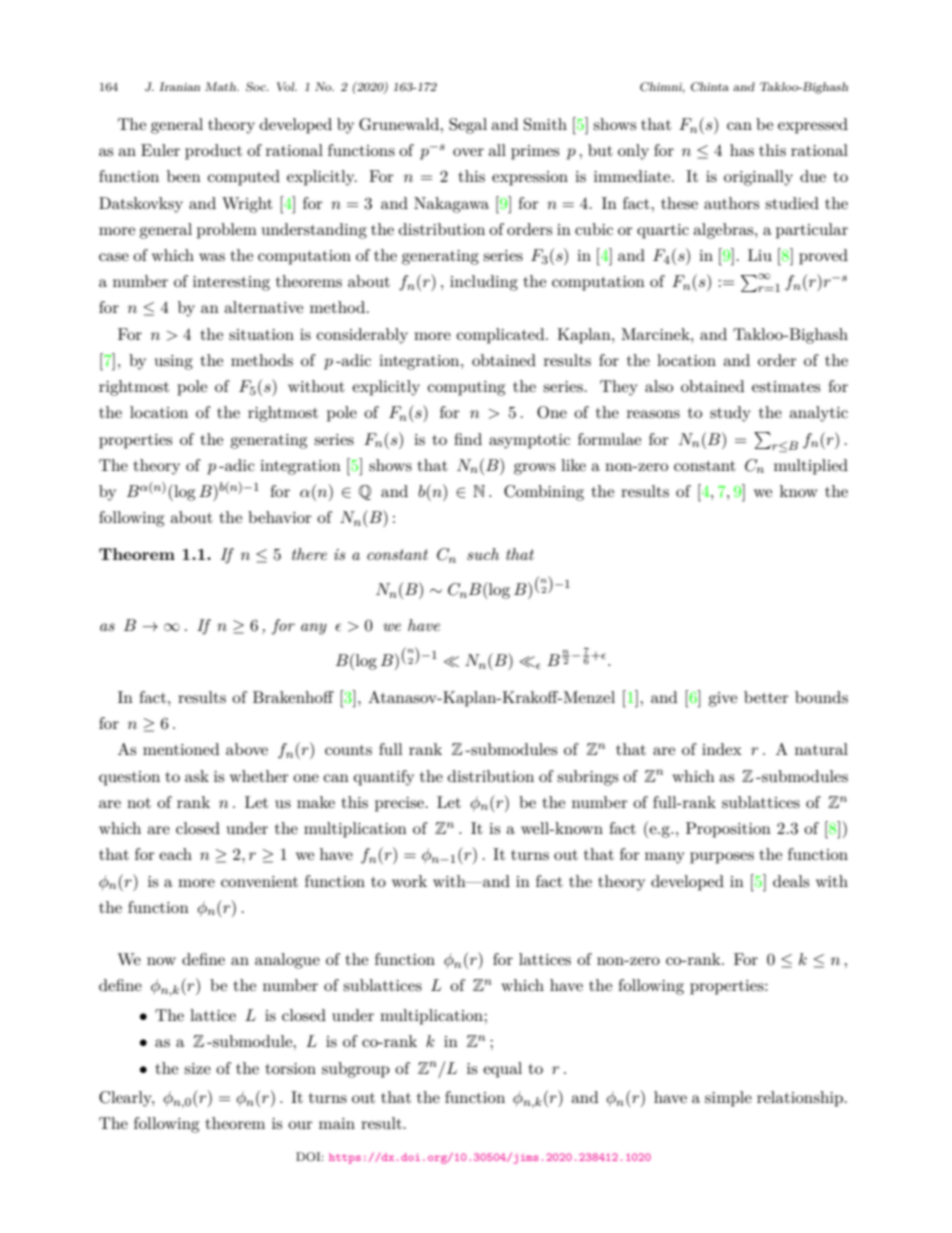 This screenshot has height=1233, width=952. I want to click on equal, so click(502, 1070).
